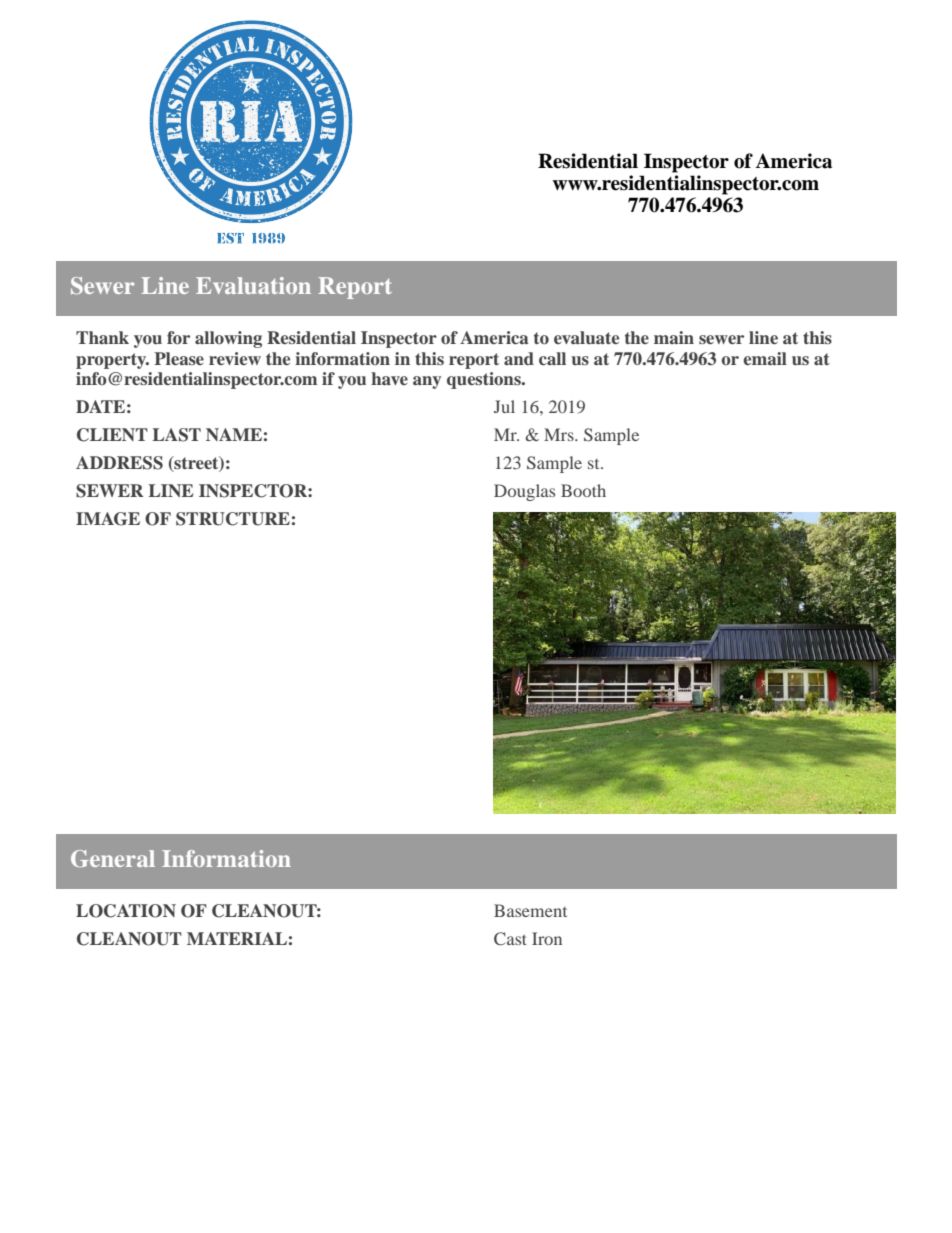 The width and height of the screenshot is (952, 1233). What do you see at coordinates (583, 490) in the screenshot?
I see `Booth` at bounding box center [583, 490].
